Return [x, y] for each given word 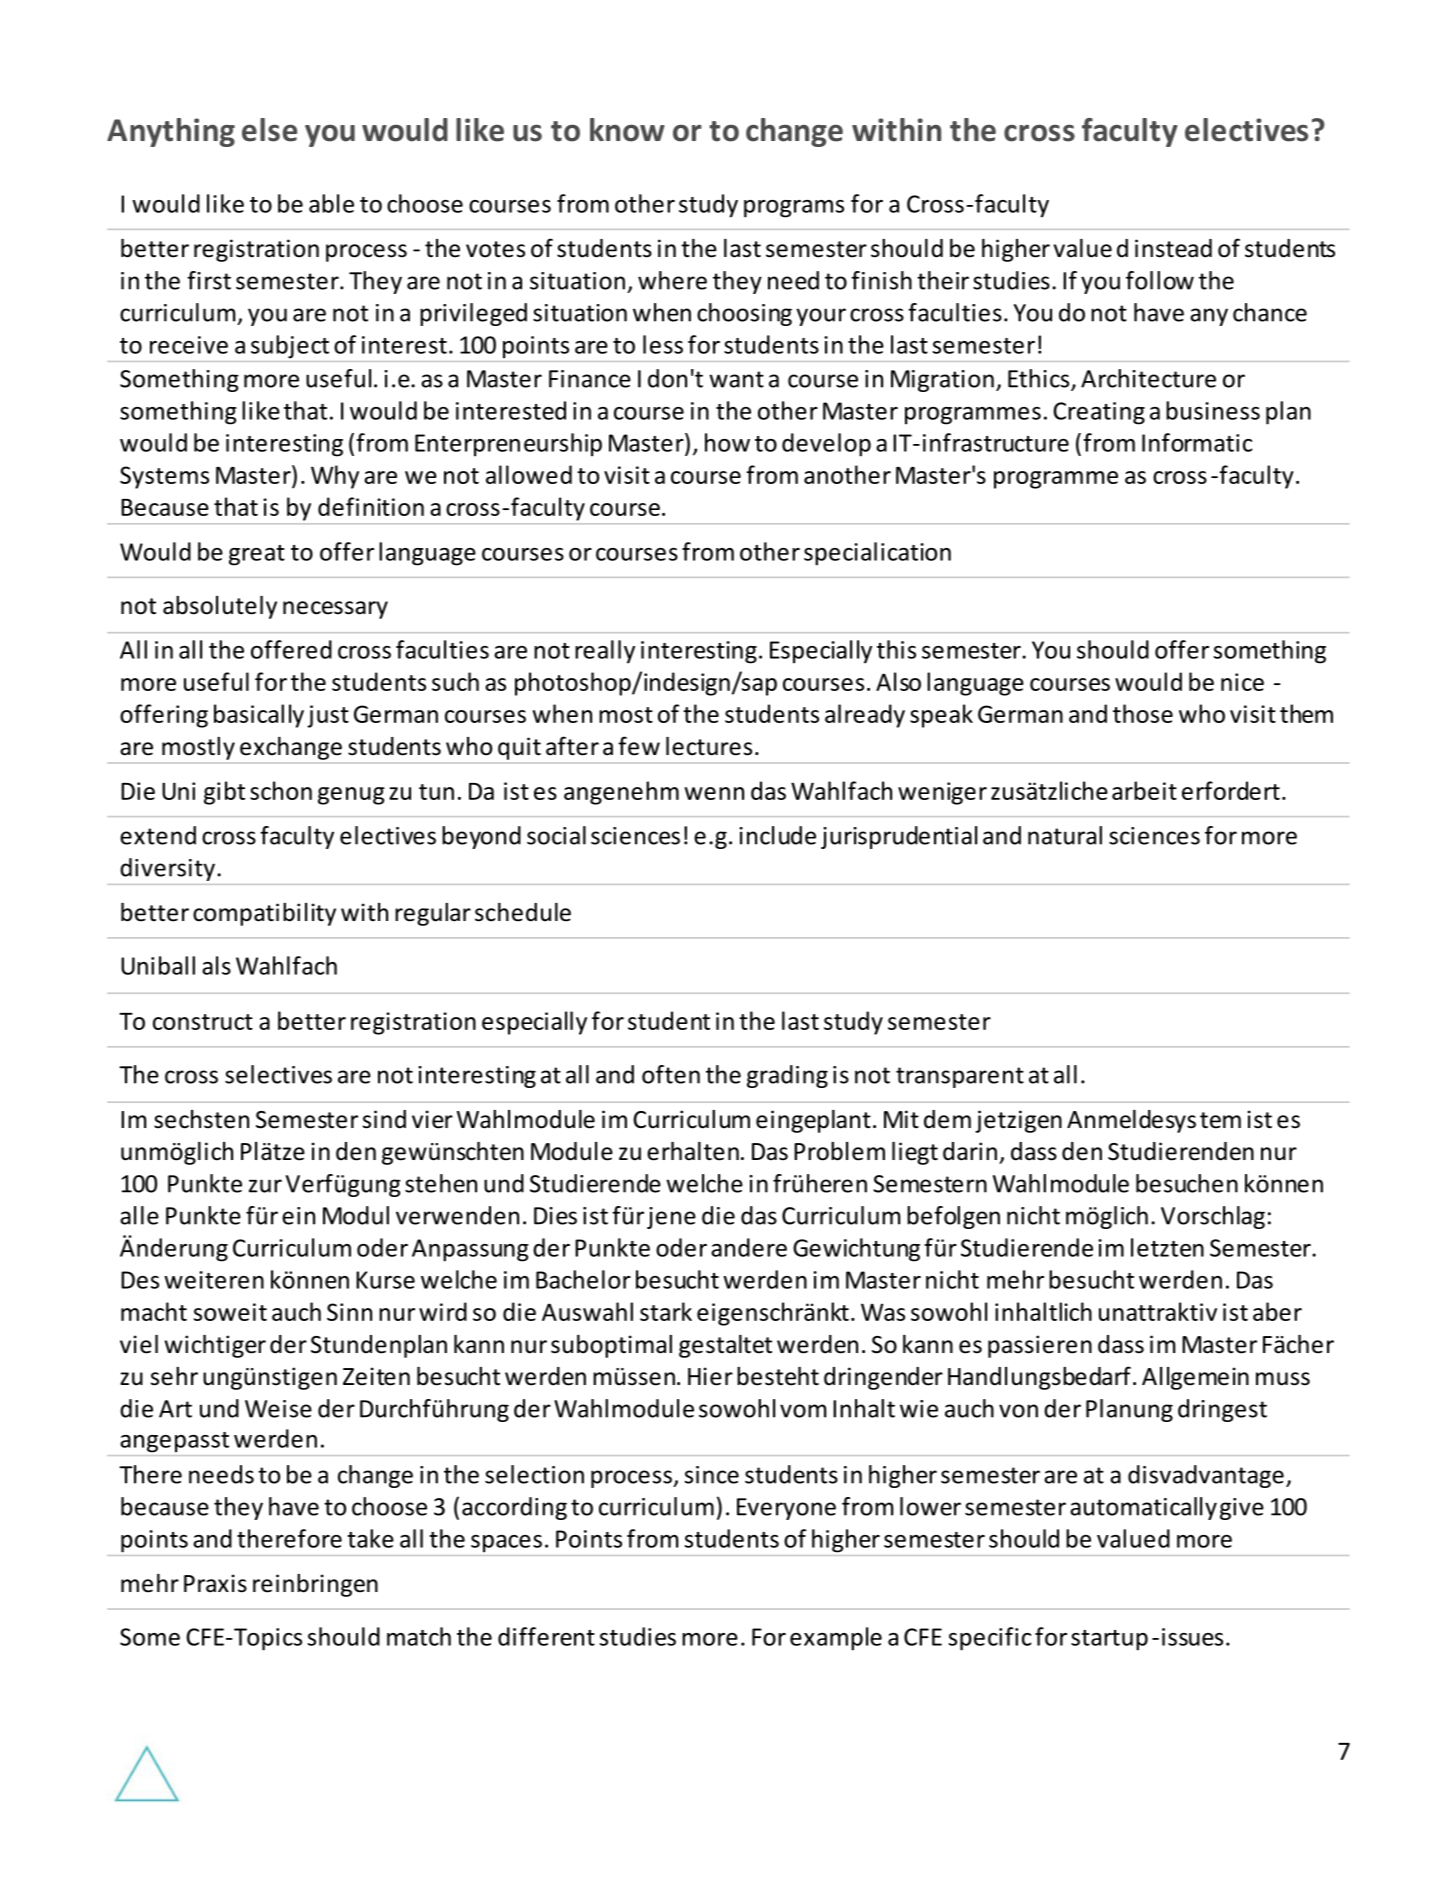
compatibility [264, 914]
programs [794, 209]
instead [1173, 248]
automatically [1143, 1508]
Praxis [215, 1583]
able [331, 203]
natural [1065, 835]
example [836, 1639]
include [777, 835]
